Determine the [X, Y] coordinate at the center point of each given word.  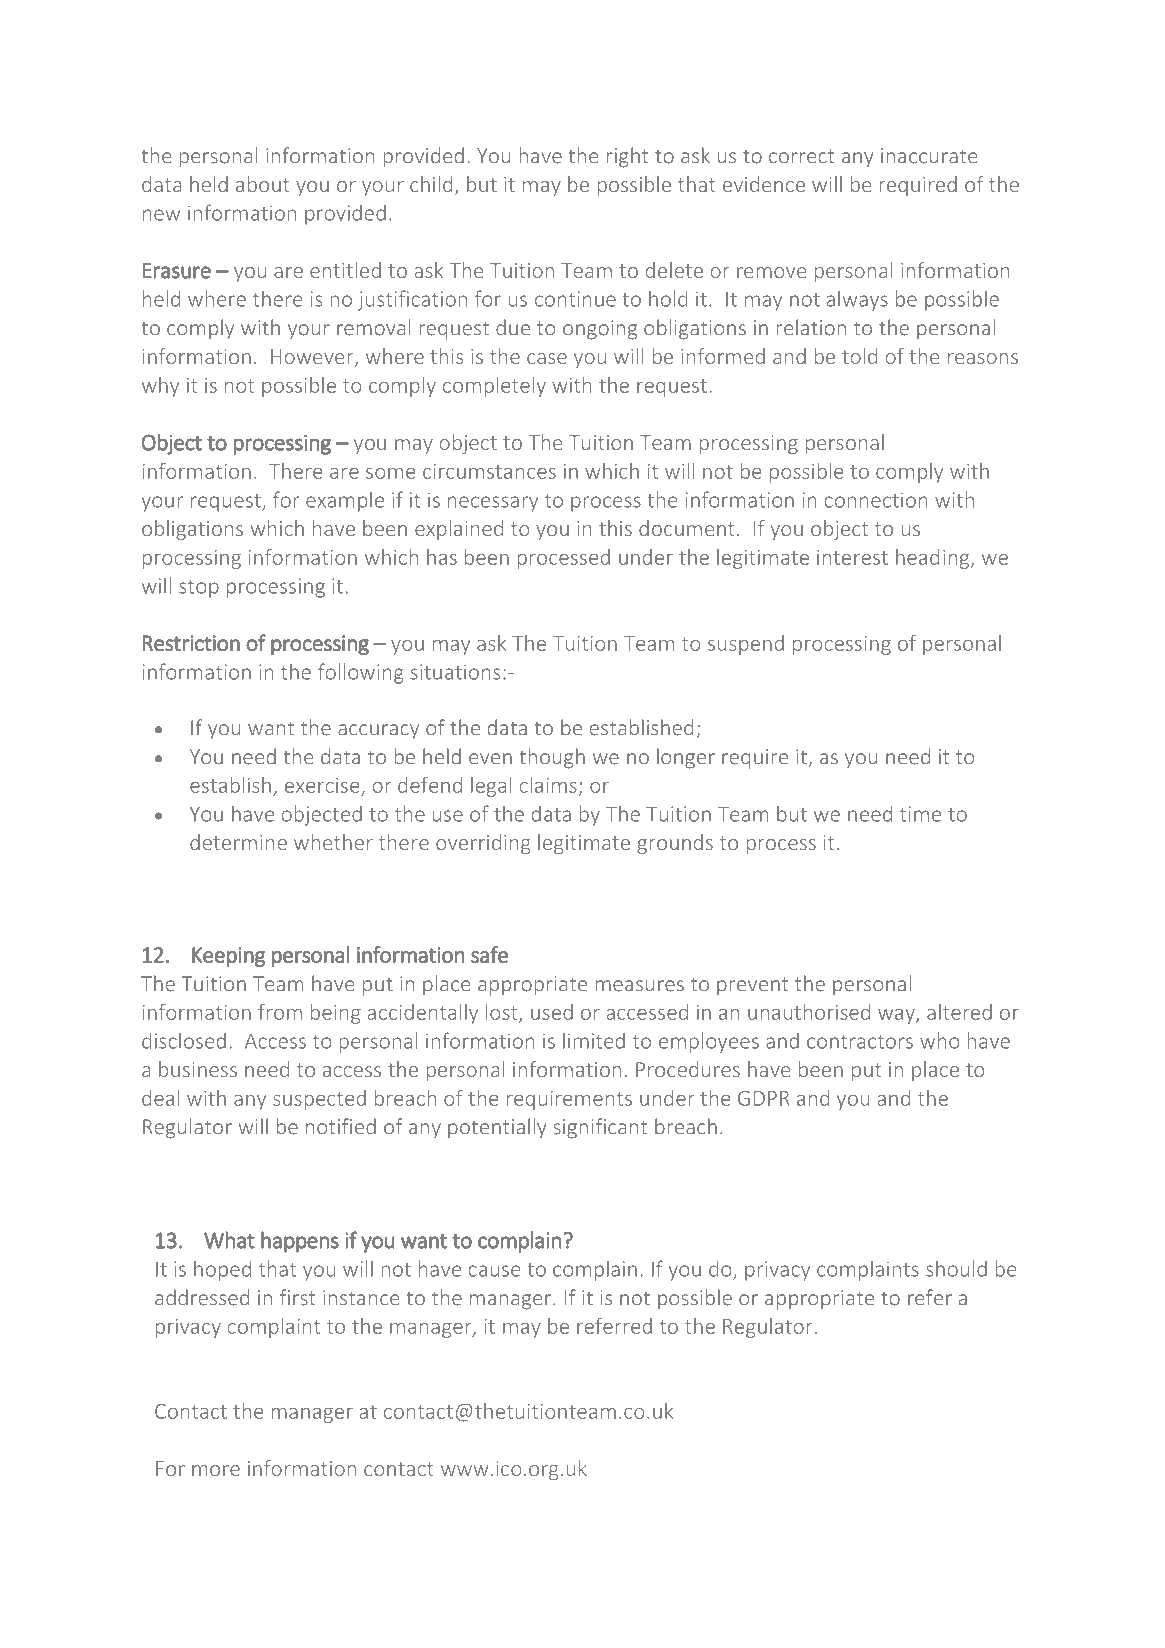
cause [494, 1271]
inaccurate [929, 156]
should [956, 1268]
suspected [319, 1100]
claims [548, 785]
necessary [493, 504]
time [920, 814]
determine [238, 842]
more [216, 1470]
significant [600, 1128]
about [262, 184]
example [345, 501]
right [628, 157]
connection [876, 500]
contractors [860, 1042]
